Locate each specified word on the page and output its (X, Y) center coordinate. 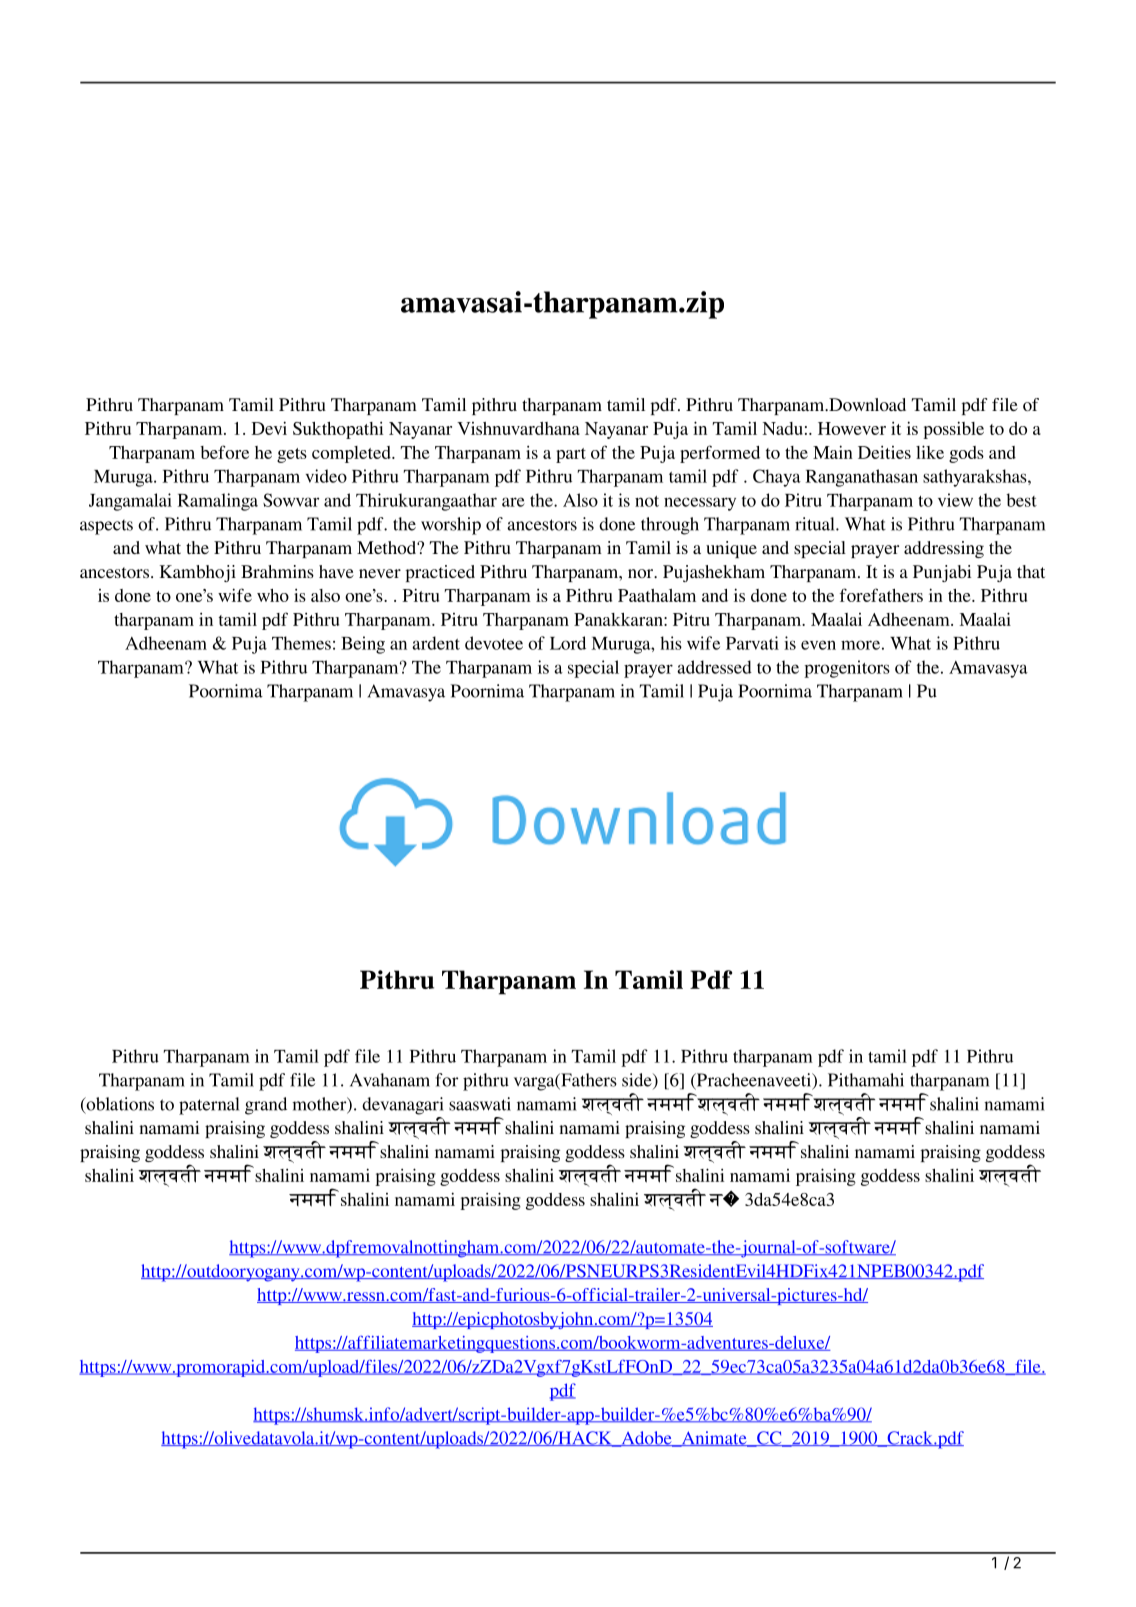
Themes (301, 643)
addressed (714, 667)
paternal (209, 1106)
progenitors (847, 669)
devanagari (403, 1106)
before (224, 452)
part (571, 455)
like (930, 452)
